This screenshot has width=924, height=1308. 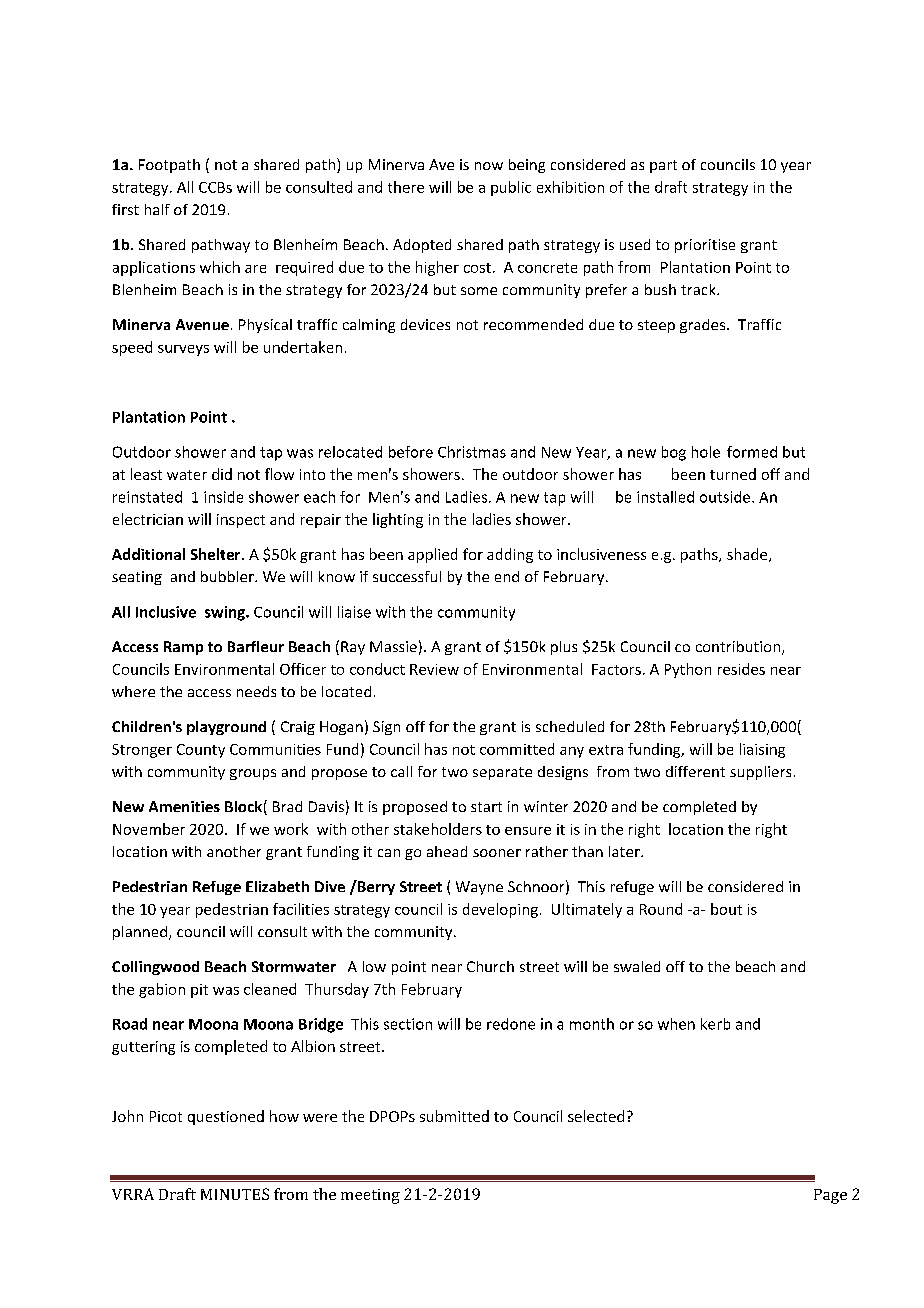 What do you see at coordinates (256, 691) in the screenshot?
I see `needs` at bounding box center [256, 691].
